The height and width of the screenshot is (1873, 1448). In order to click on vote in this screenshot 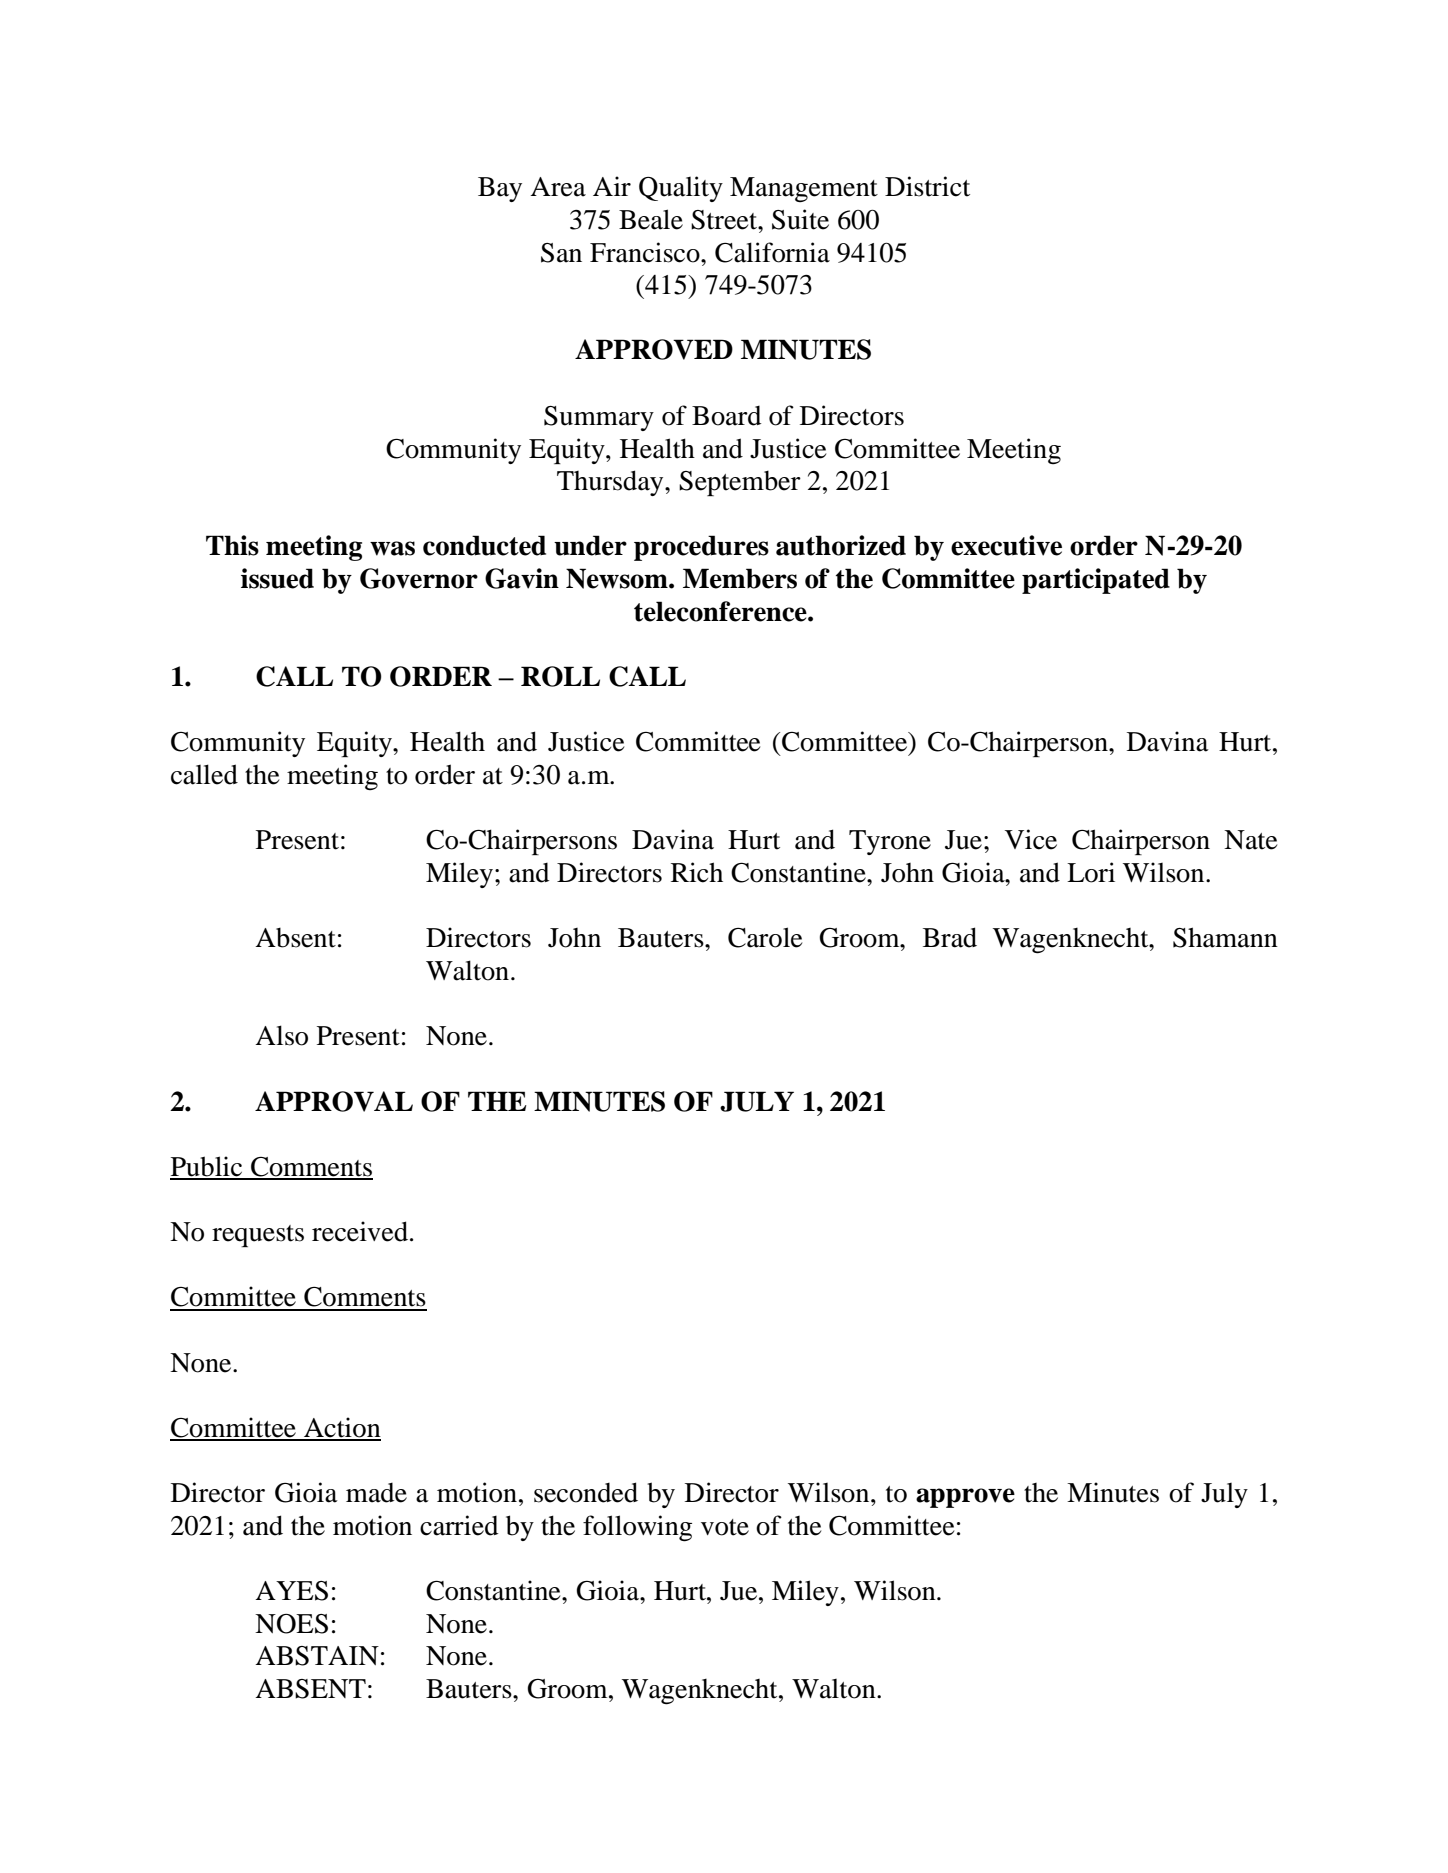, I will do `click(725, 1527)`.
